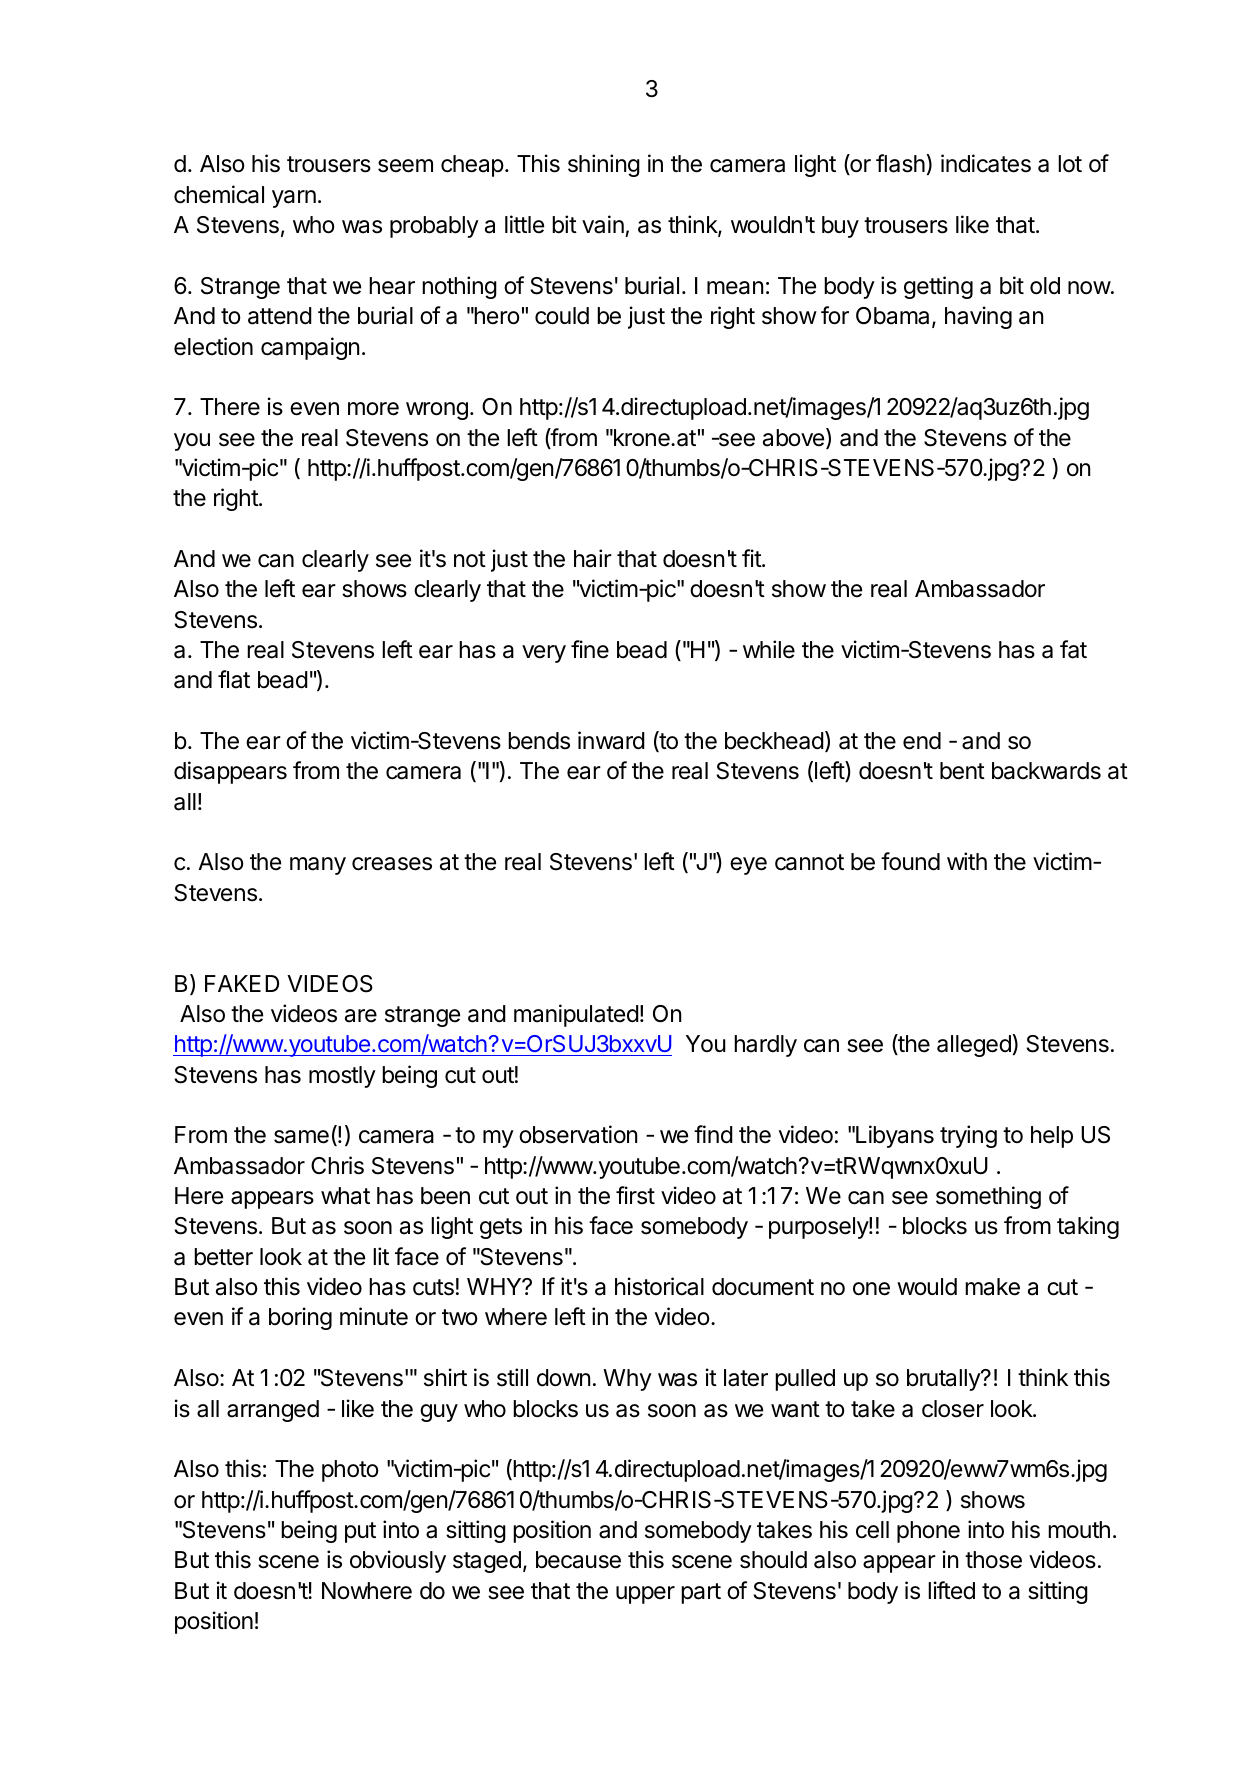 The width and height of the screenshot is (1254, 1774). What do you see at coordinates (968, 1136) in the screenshot?
I see `trying` at bounding box center [968, 1136].
